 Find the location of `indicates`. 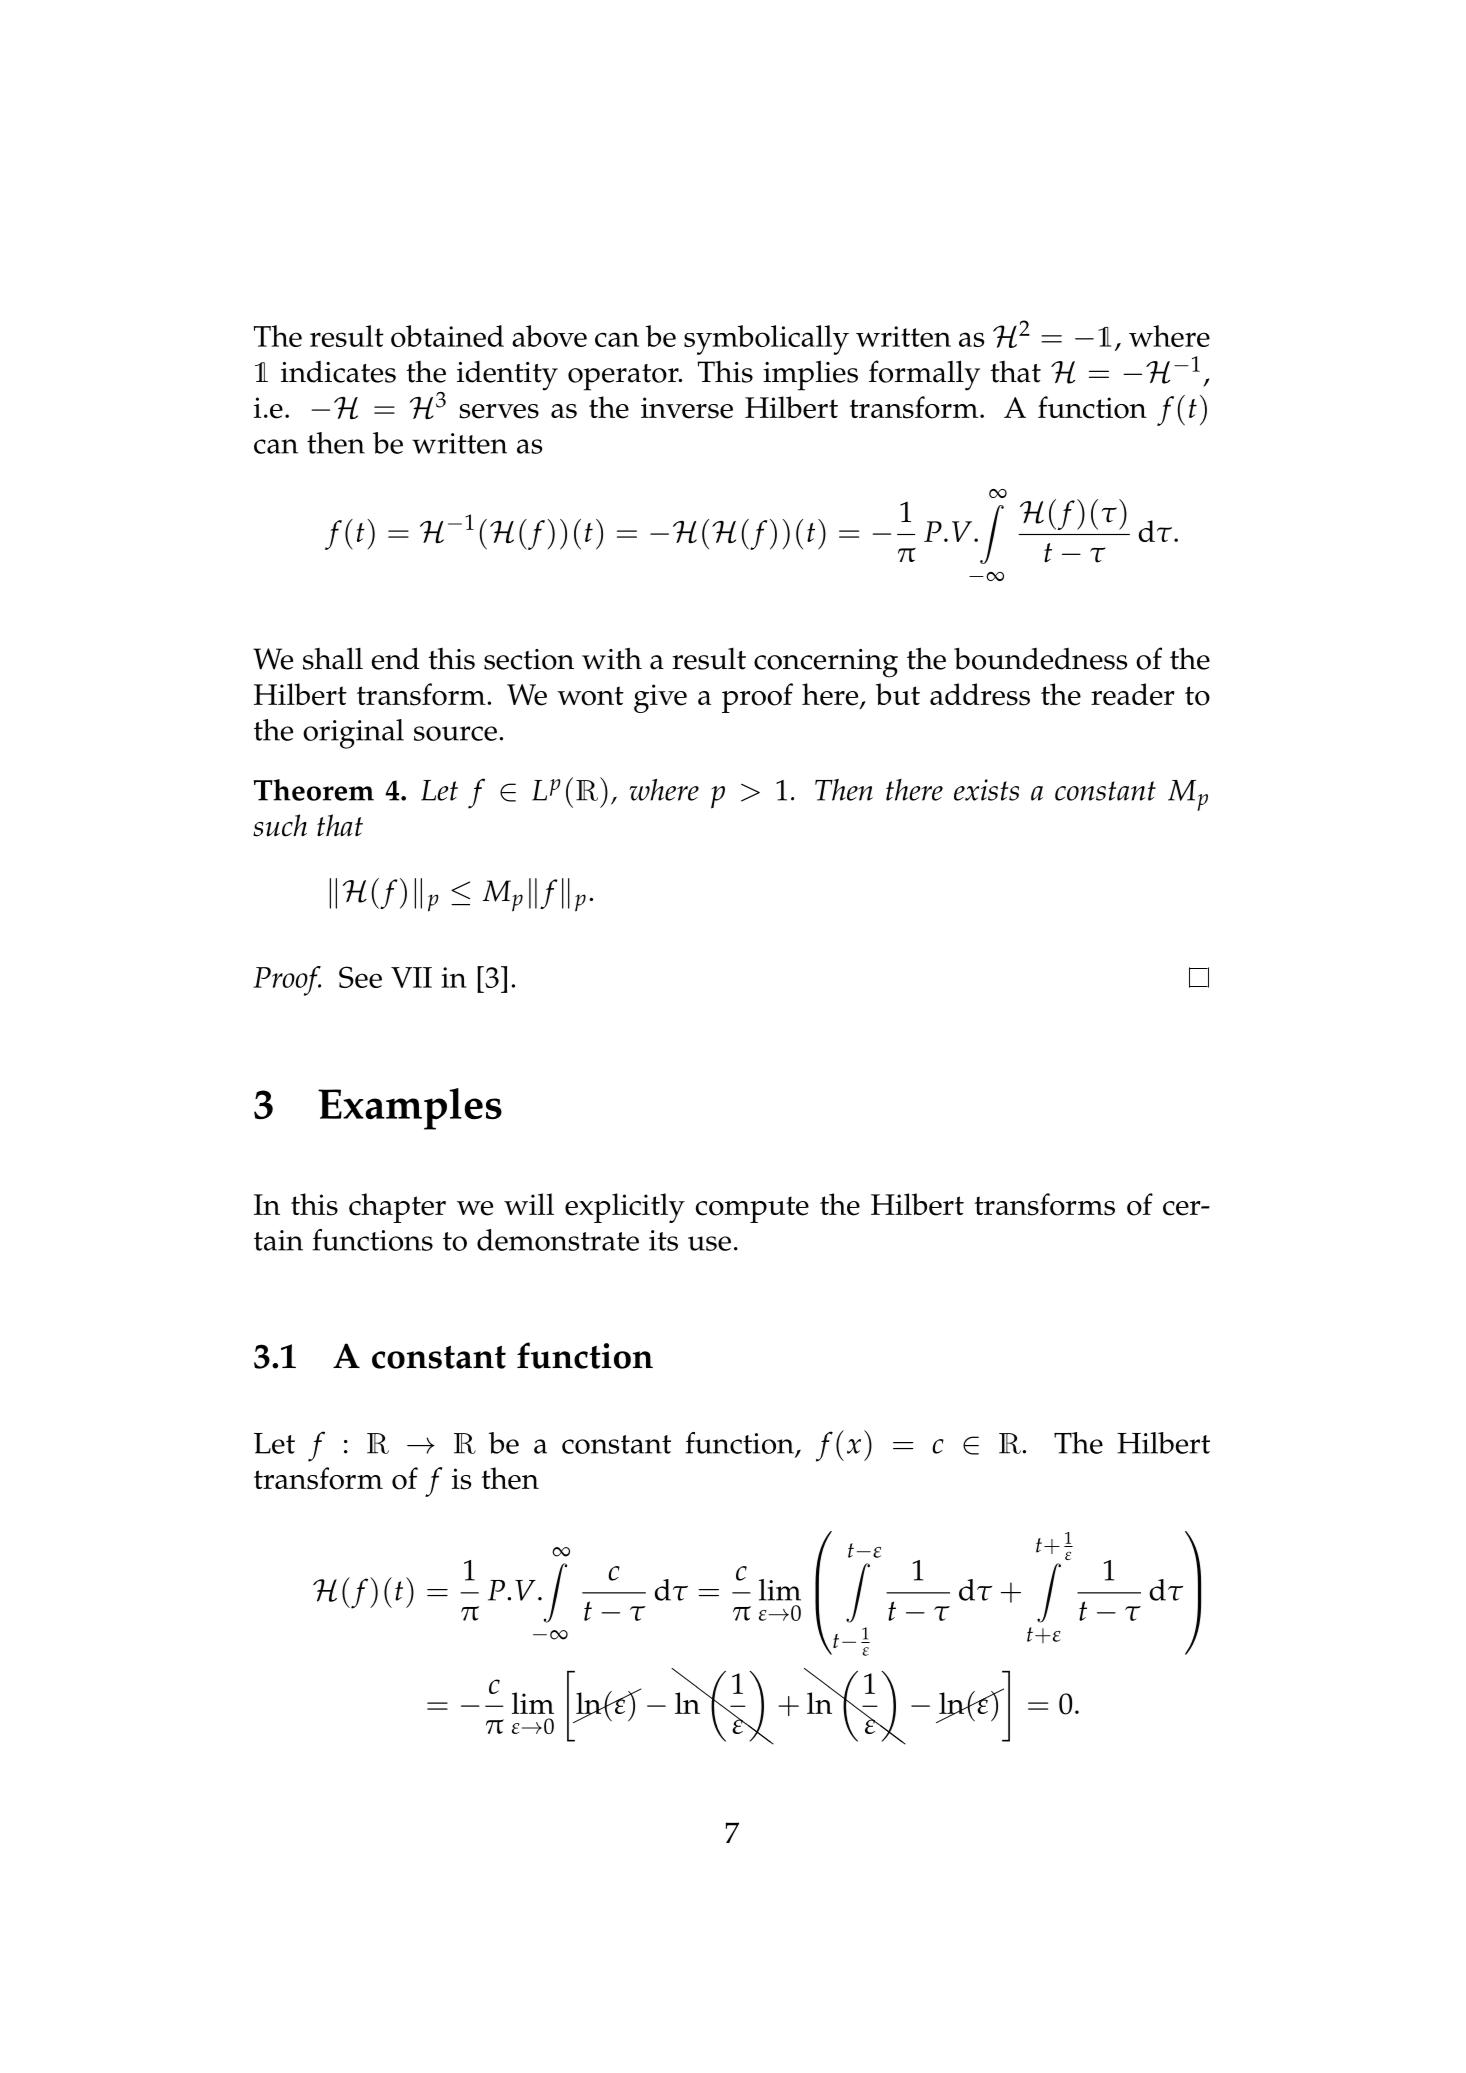

indicates is located at coordinates (338, 372).
